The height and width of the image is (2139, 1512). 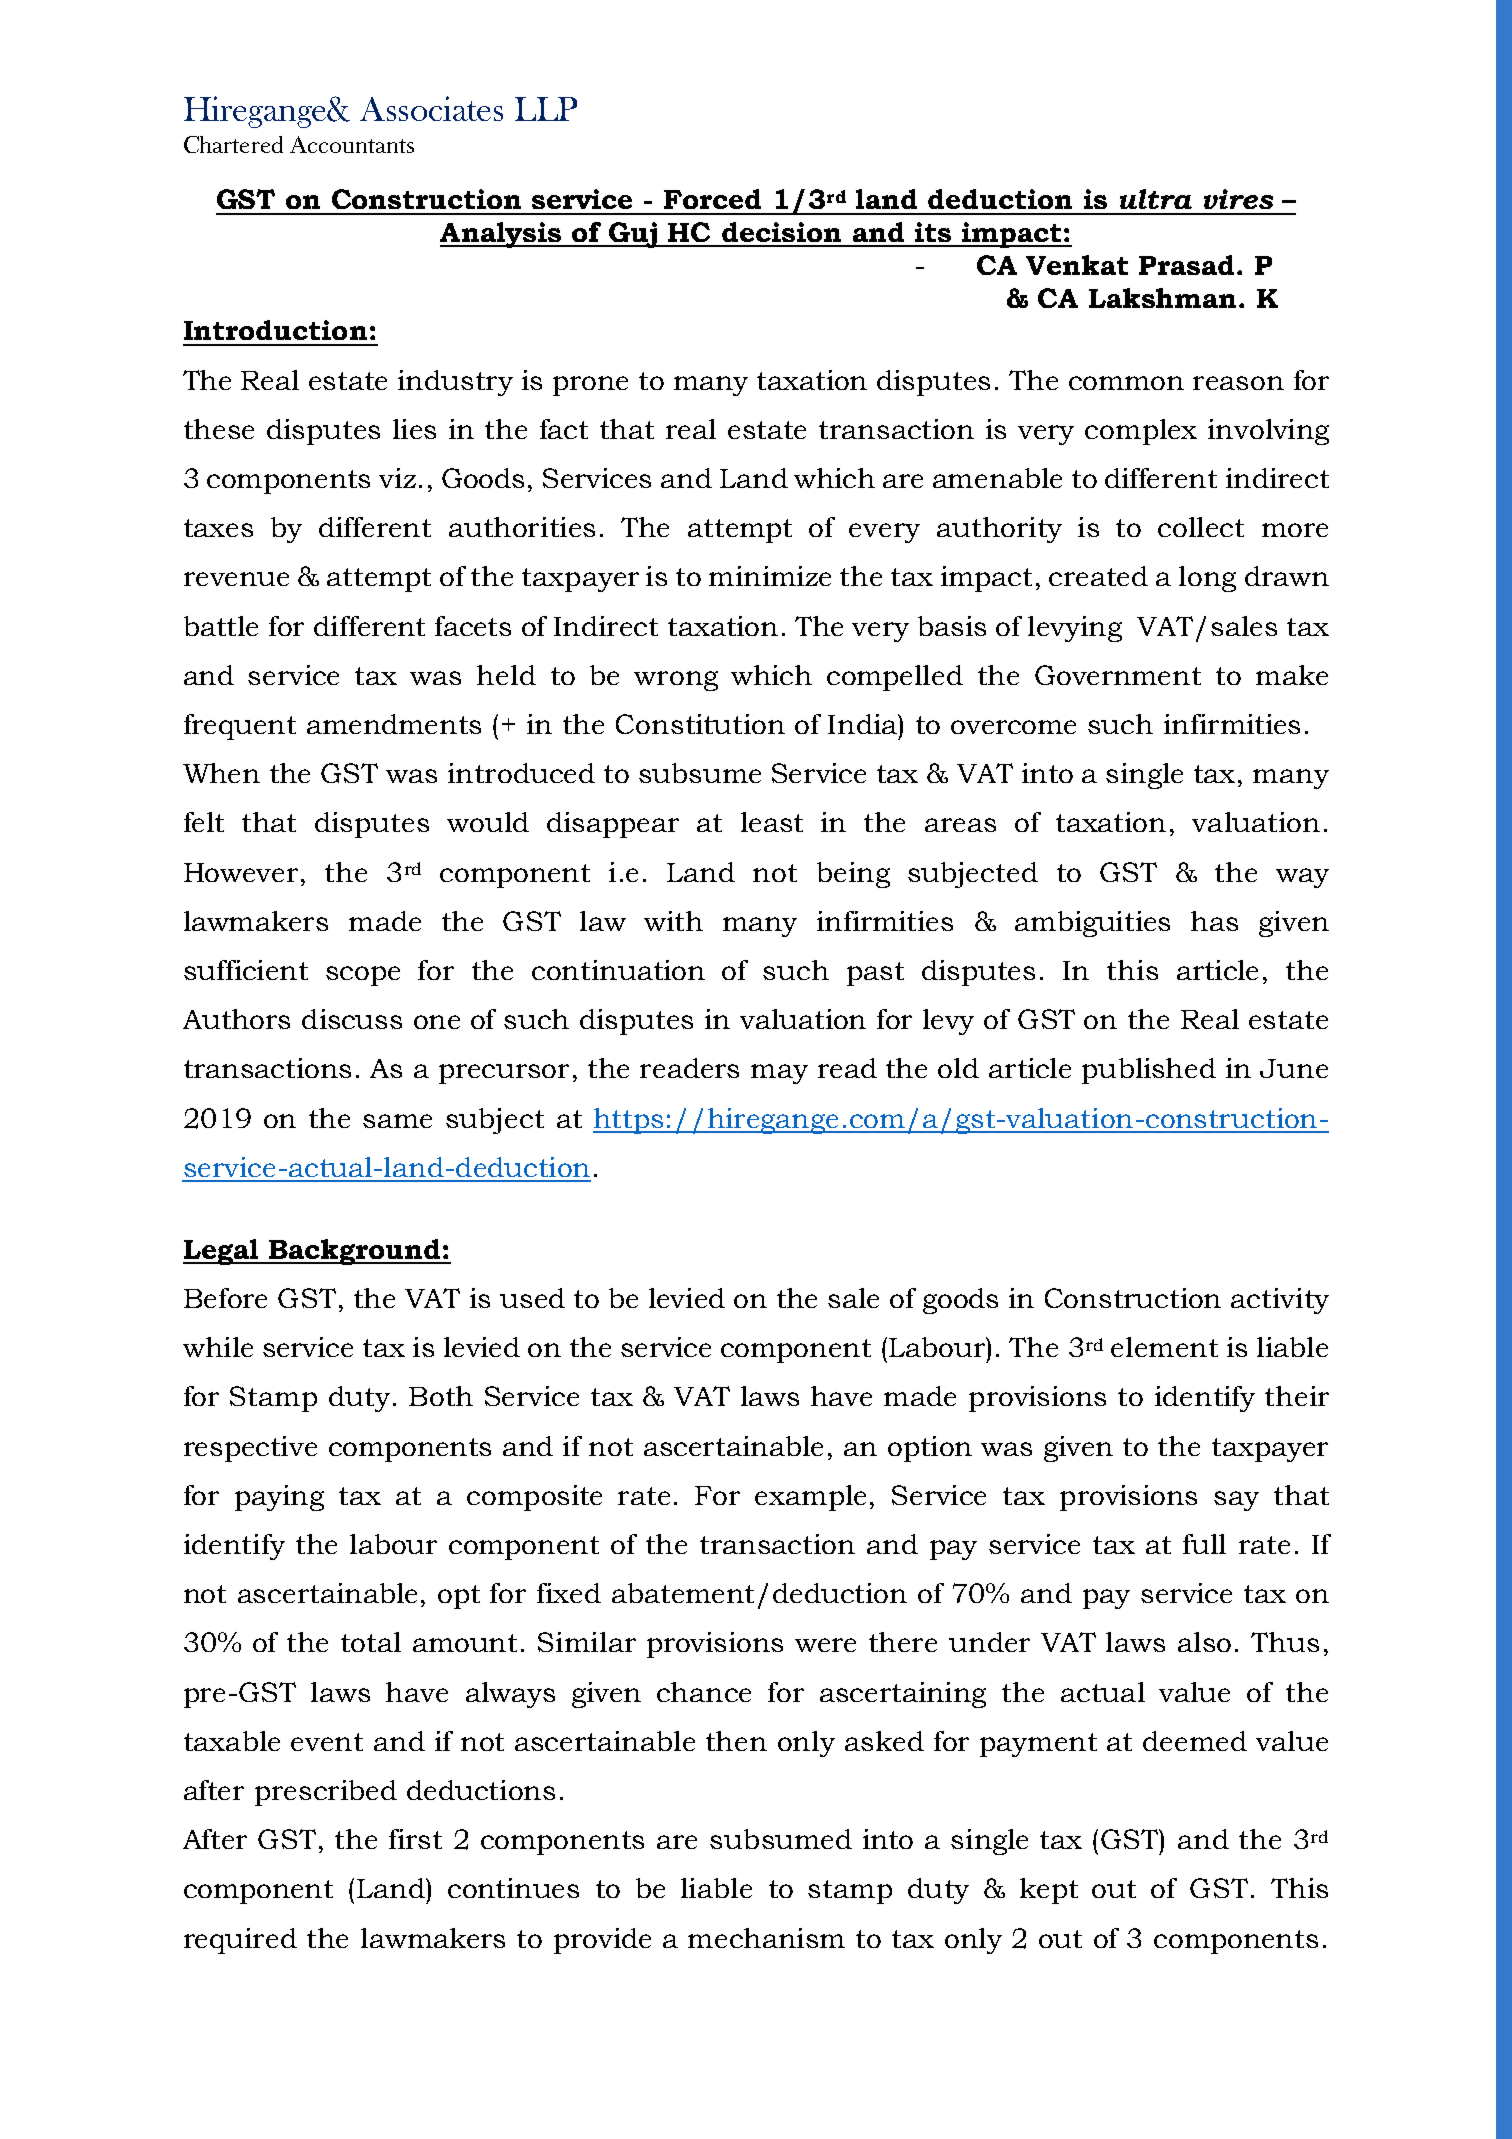 What do you see at coordinates (1156, 199) in the image?
I see `ultra` at bounding box center [1156, 199].
